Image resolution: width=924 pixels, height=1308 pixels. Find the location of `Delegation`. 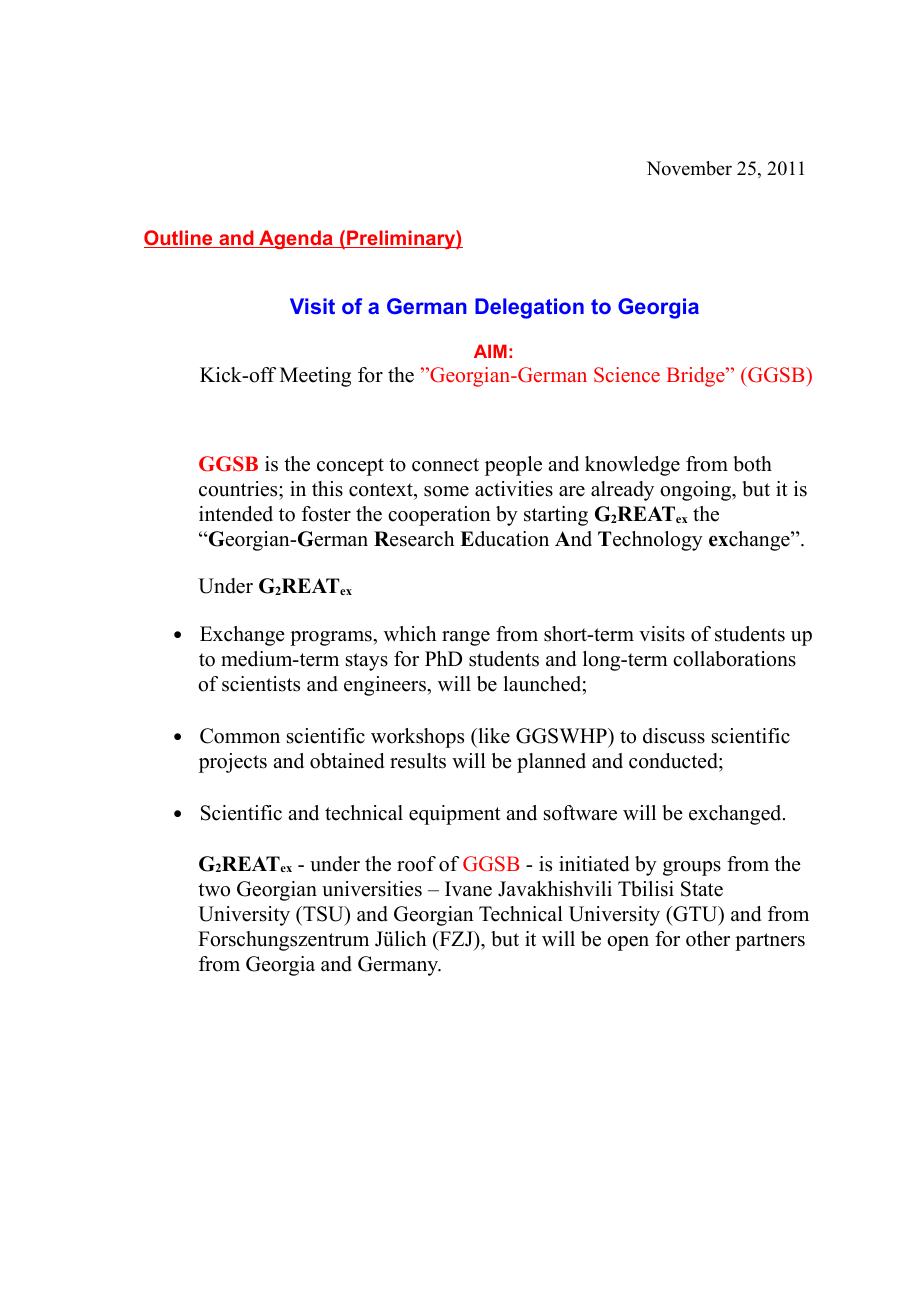

Delegation is located at coordinates (529, 308).
